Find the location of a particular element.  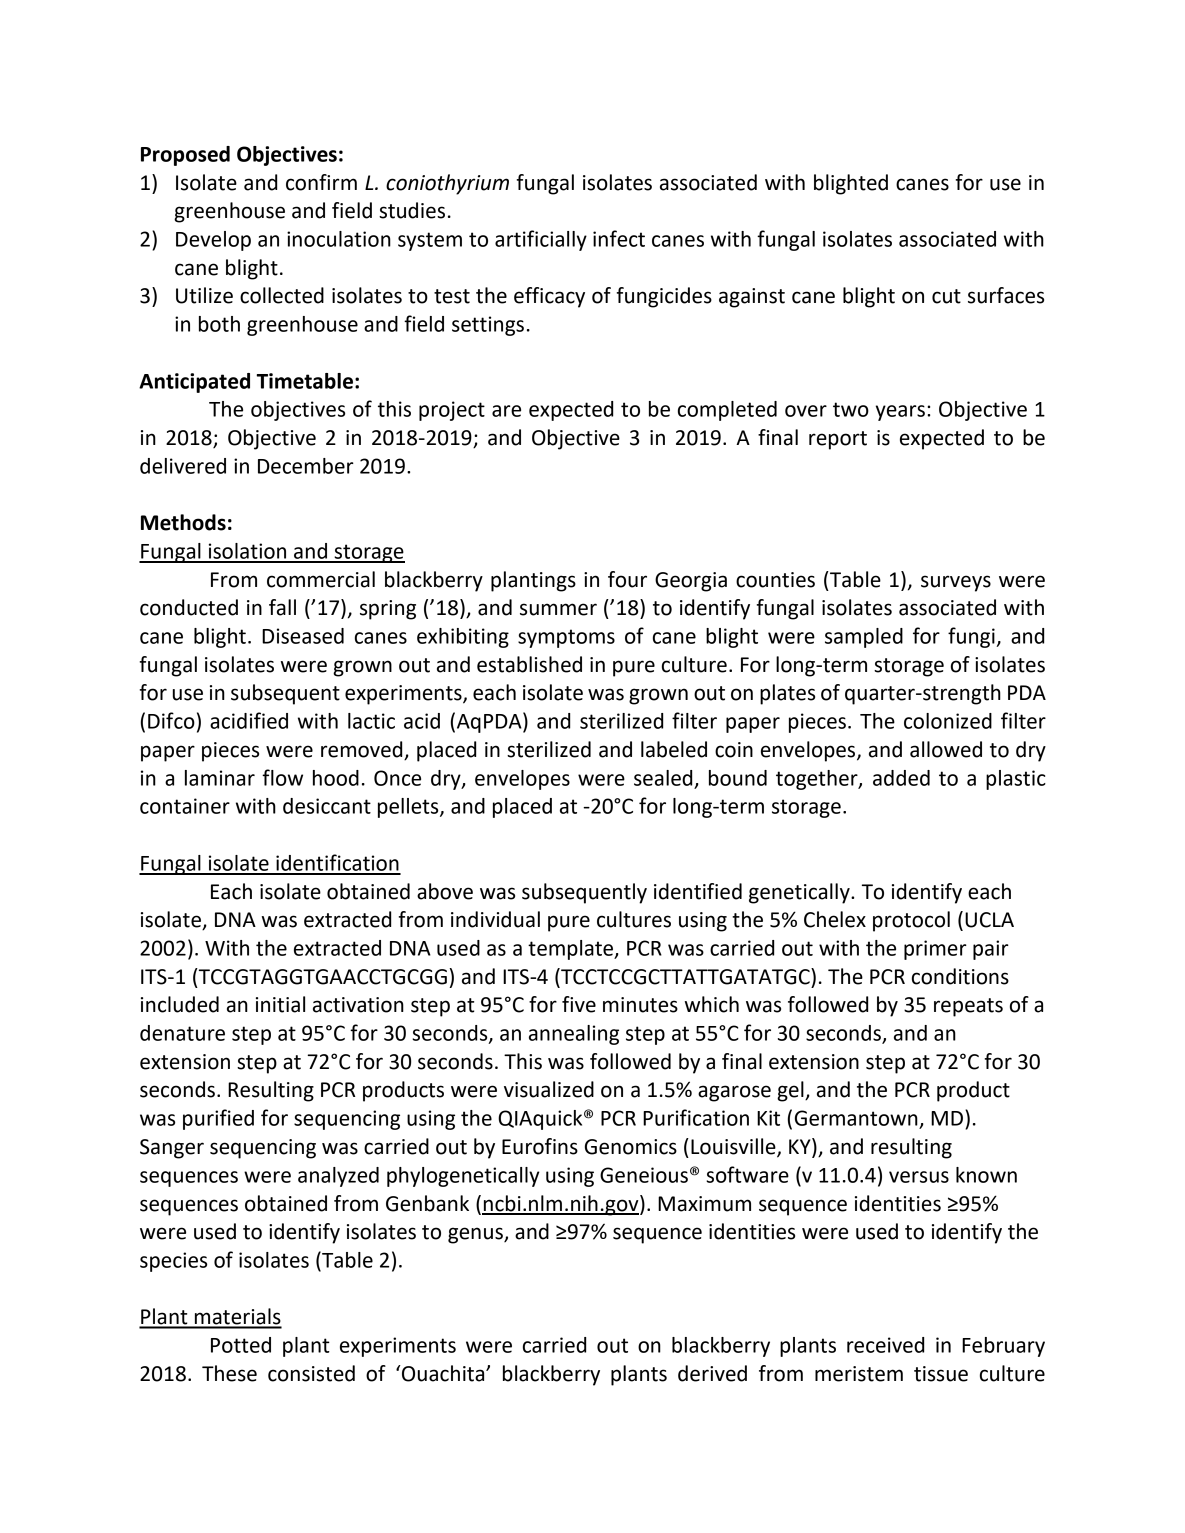

four is located at coordinates (627, 579).
